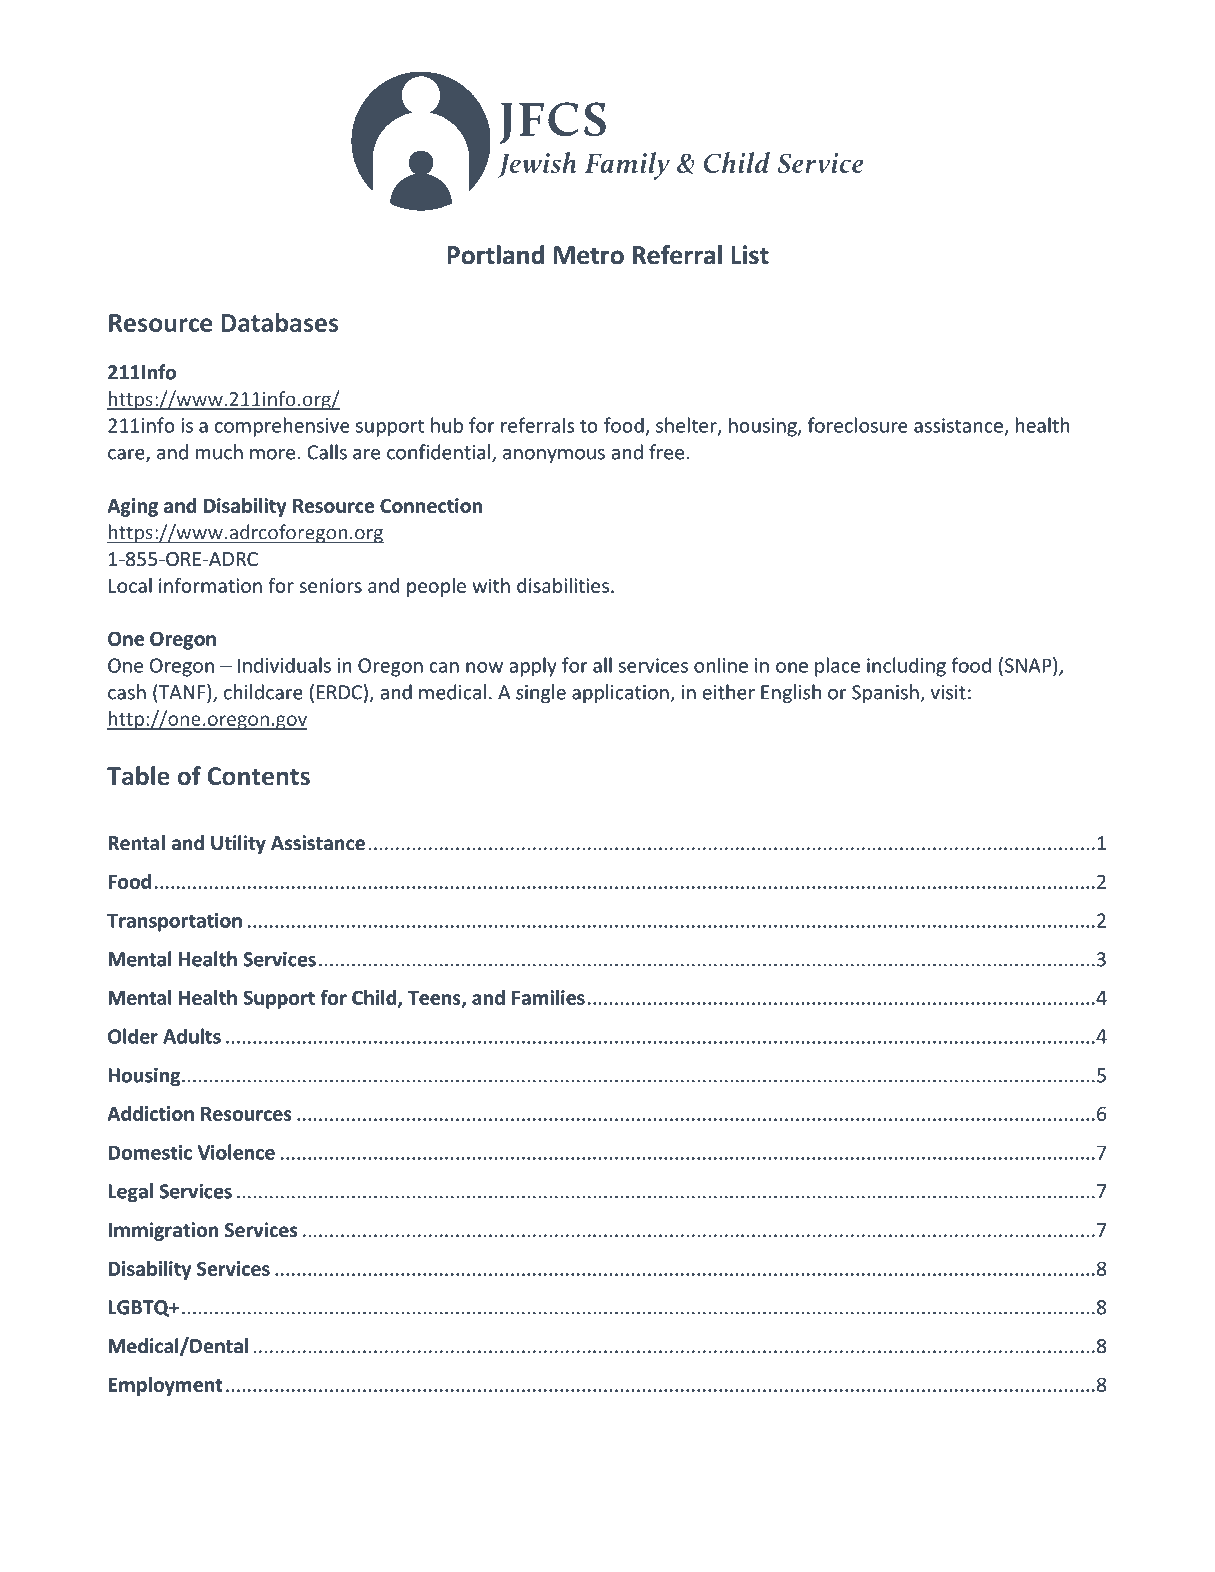 Image resolution: width=1215 pixels, height=1572 pixels. Describe the element at coordinates (150, 1152) in the screenshot. I see `Domestic` at that location.
